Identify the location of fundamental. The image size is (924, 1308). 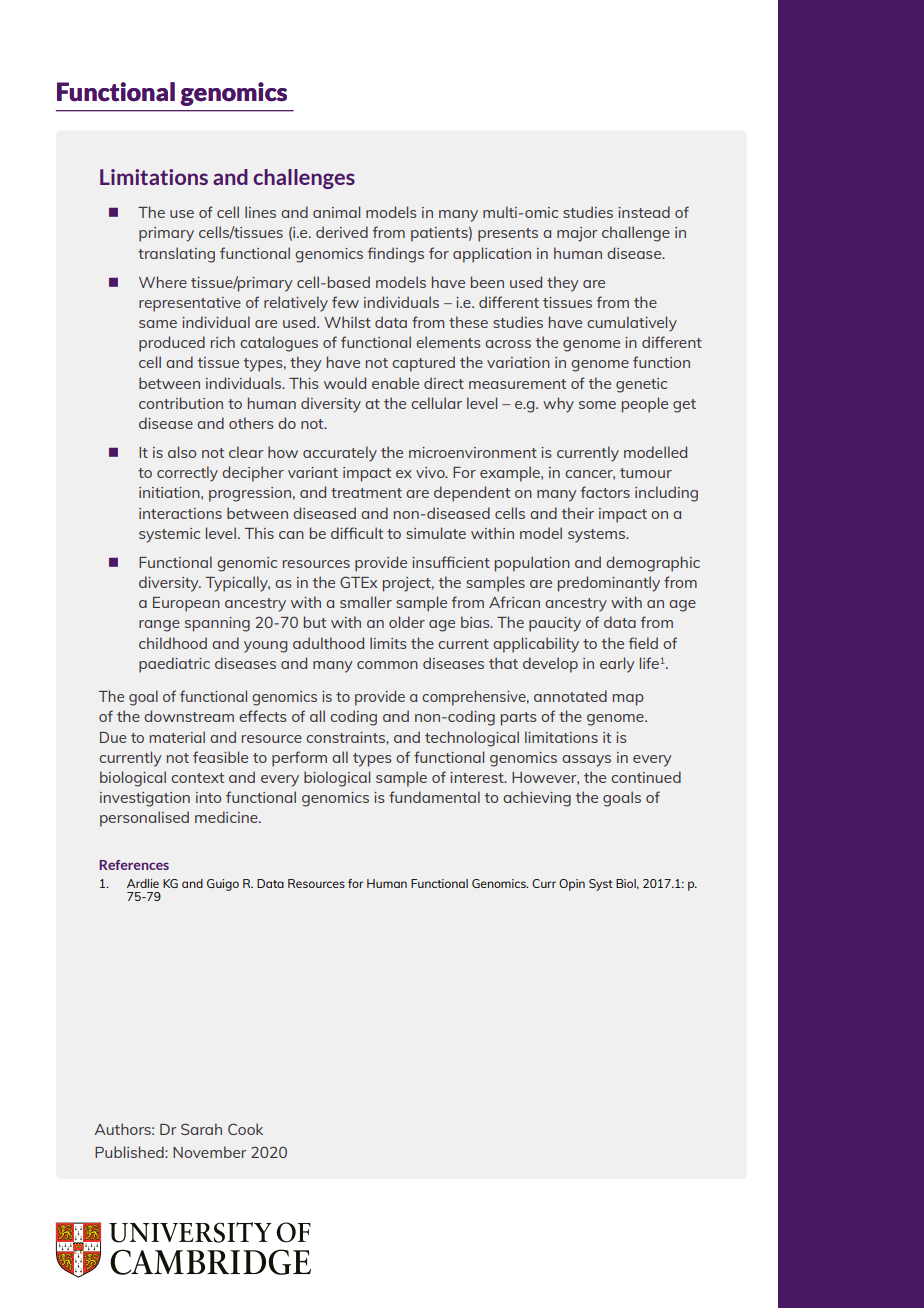
(434, 797).
